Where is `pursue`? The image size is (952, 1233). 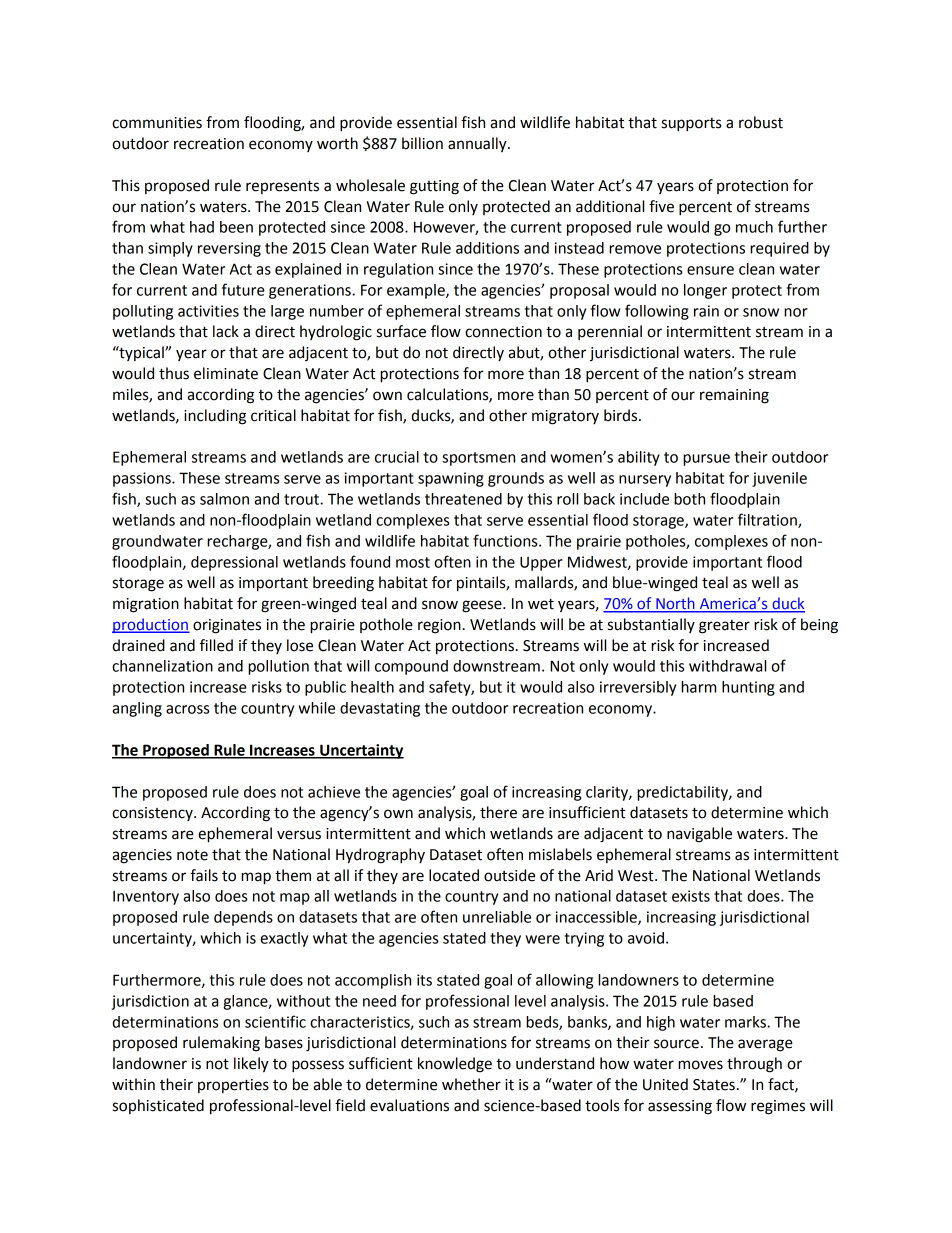
pursue is located at coordinates (706, 460).
